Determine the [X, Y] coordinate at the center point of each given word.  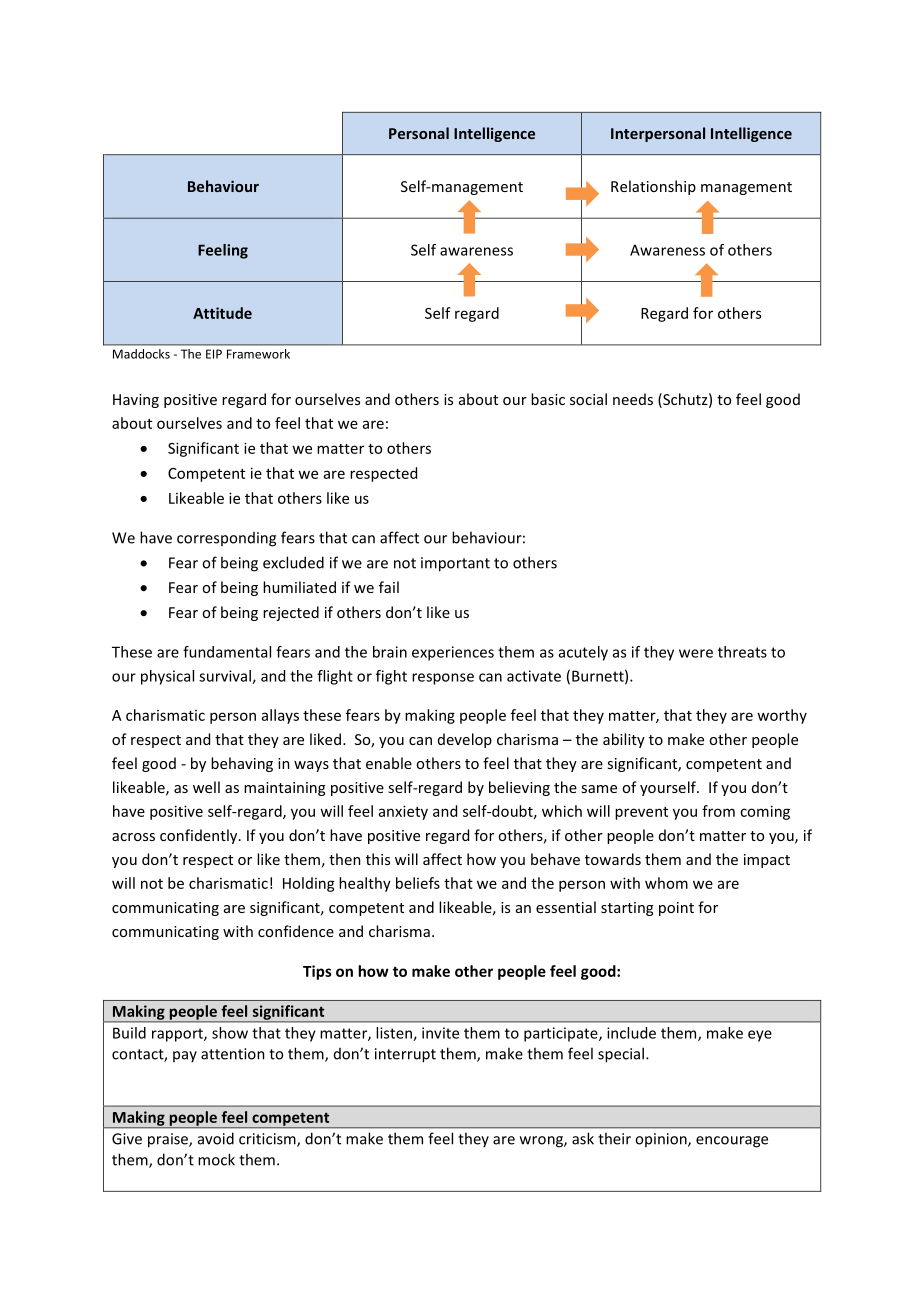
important [455, 564]
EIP [214, 354]
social [588, 399]
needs [633, 399]
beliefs [418, 883]
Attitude [222, 313]
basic [548, 399]
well [206, 787]
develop [465, 740]
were [696, 653]
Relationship [653, 187]
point [676, 909]
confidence [296, 931]
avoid [216, 1138]
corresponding [226, 539]
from [718, 811]
